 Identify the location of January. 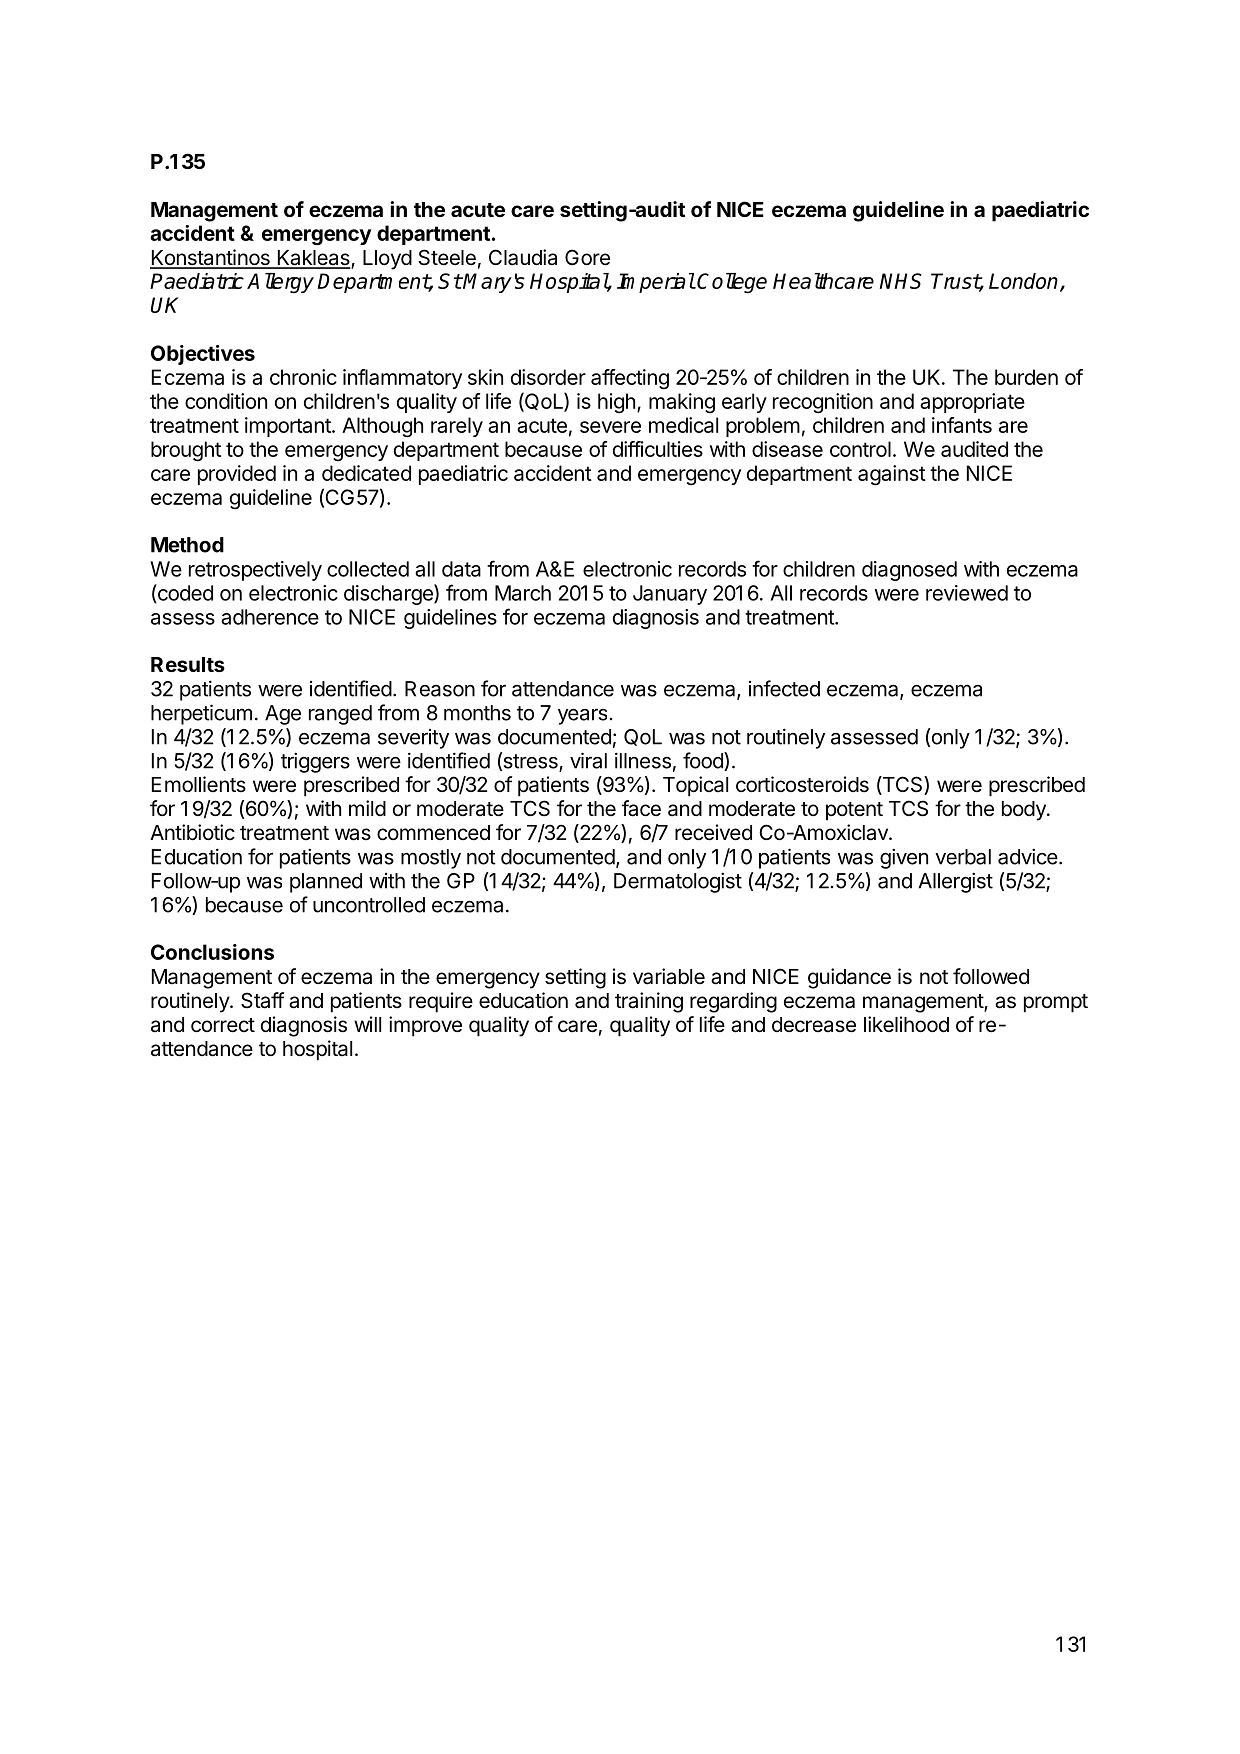
(670, 595).
